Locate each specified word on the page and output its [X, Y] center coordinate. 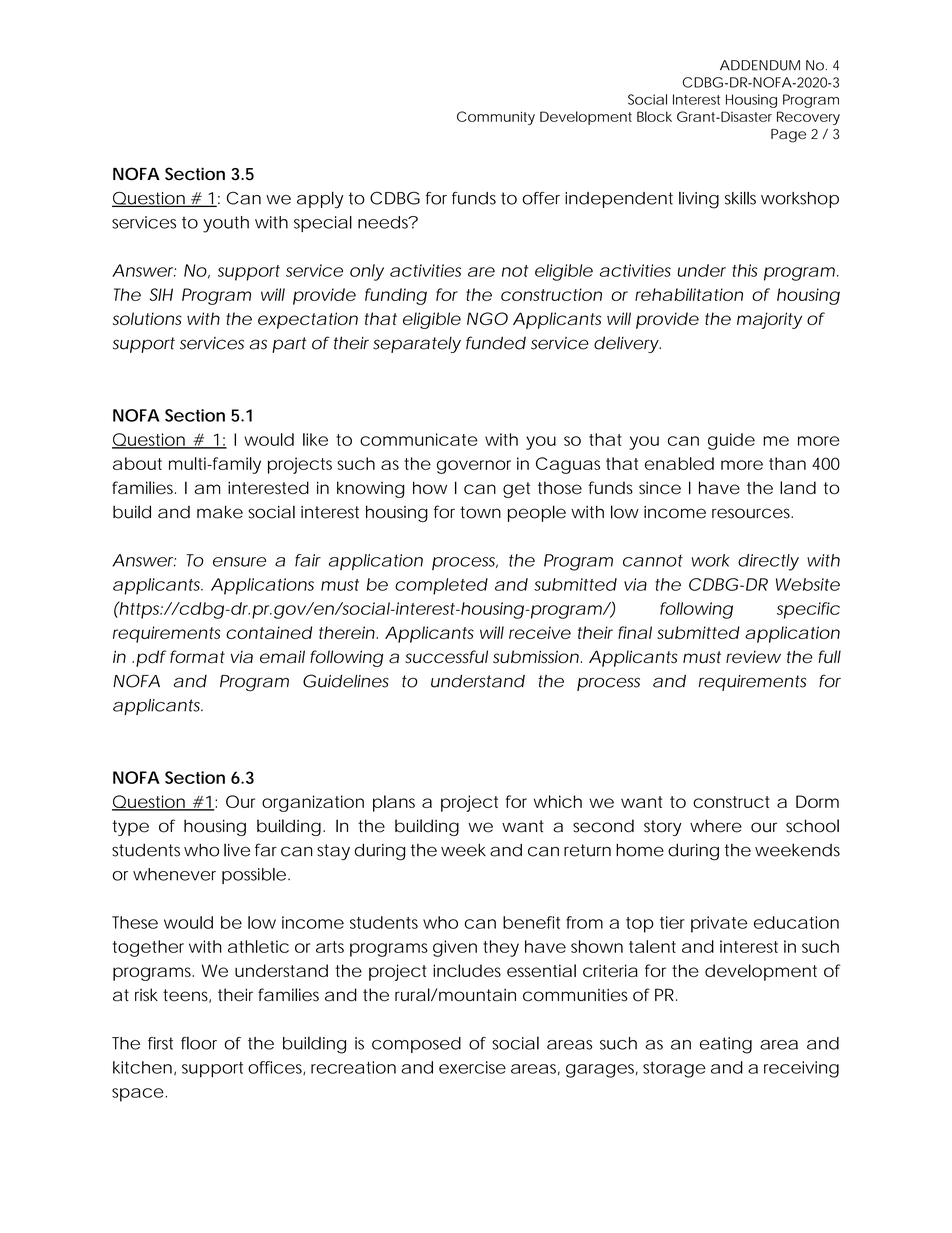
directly [768, 562]
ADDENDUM [760, 65]
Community [496, 118]
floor [199, 1043]
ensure [239, 562]
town [480, 512]
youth [226, 224]
